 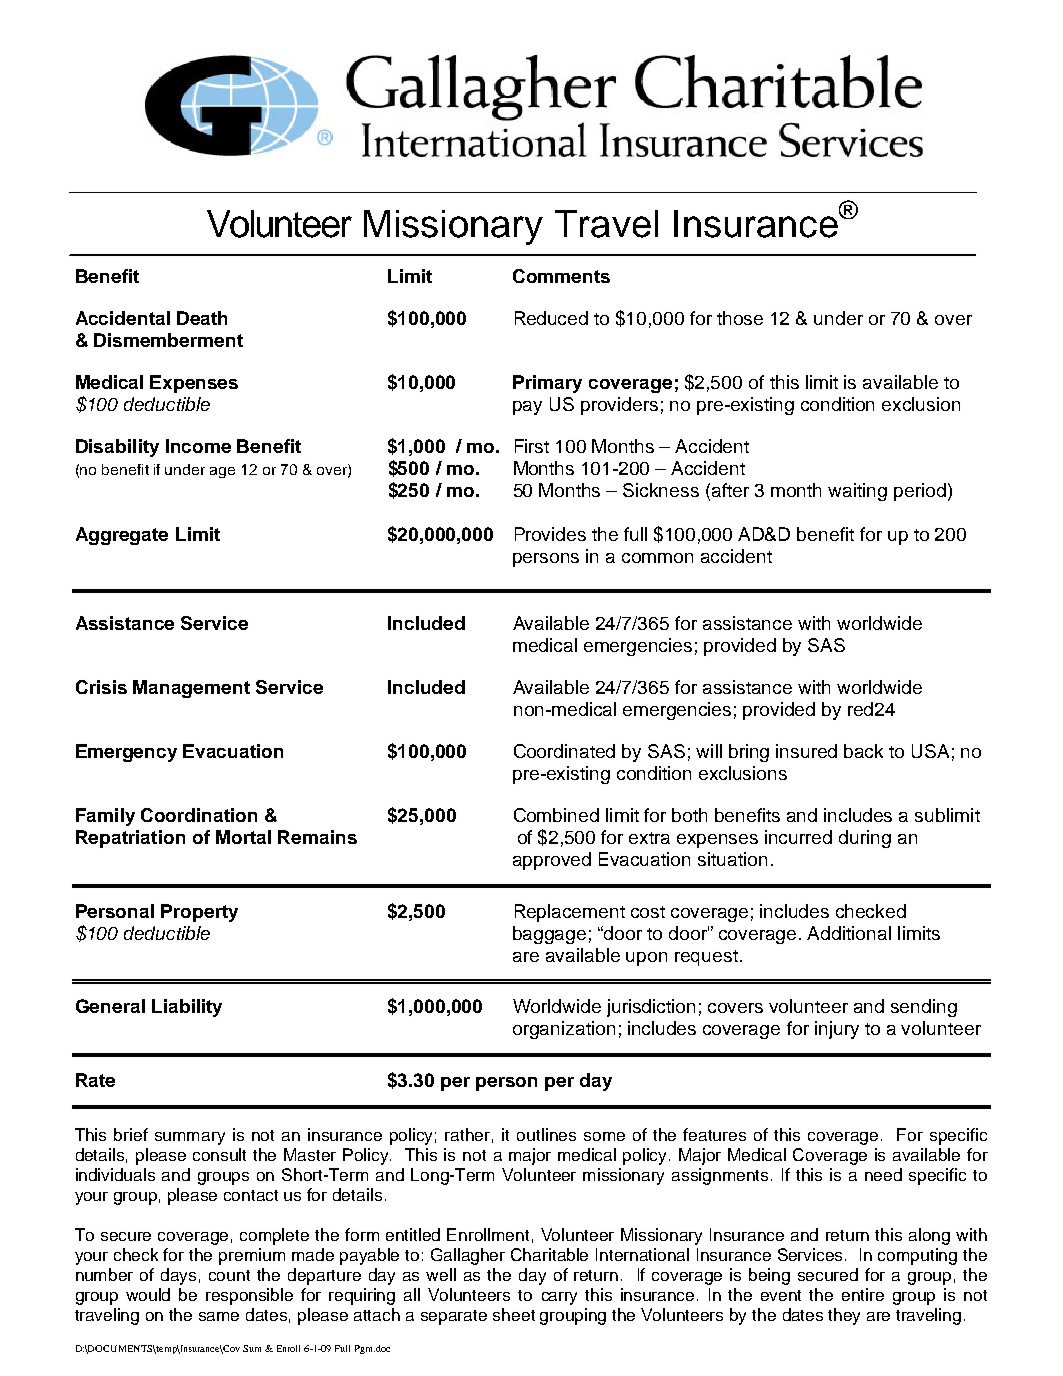 I want to click on Death, so click(x=202, y=318).
